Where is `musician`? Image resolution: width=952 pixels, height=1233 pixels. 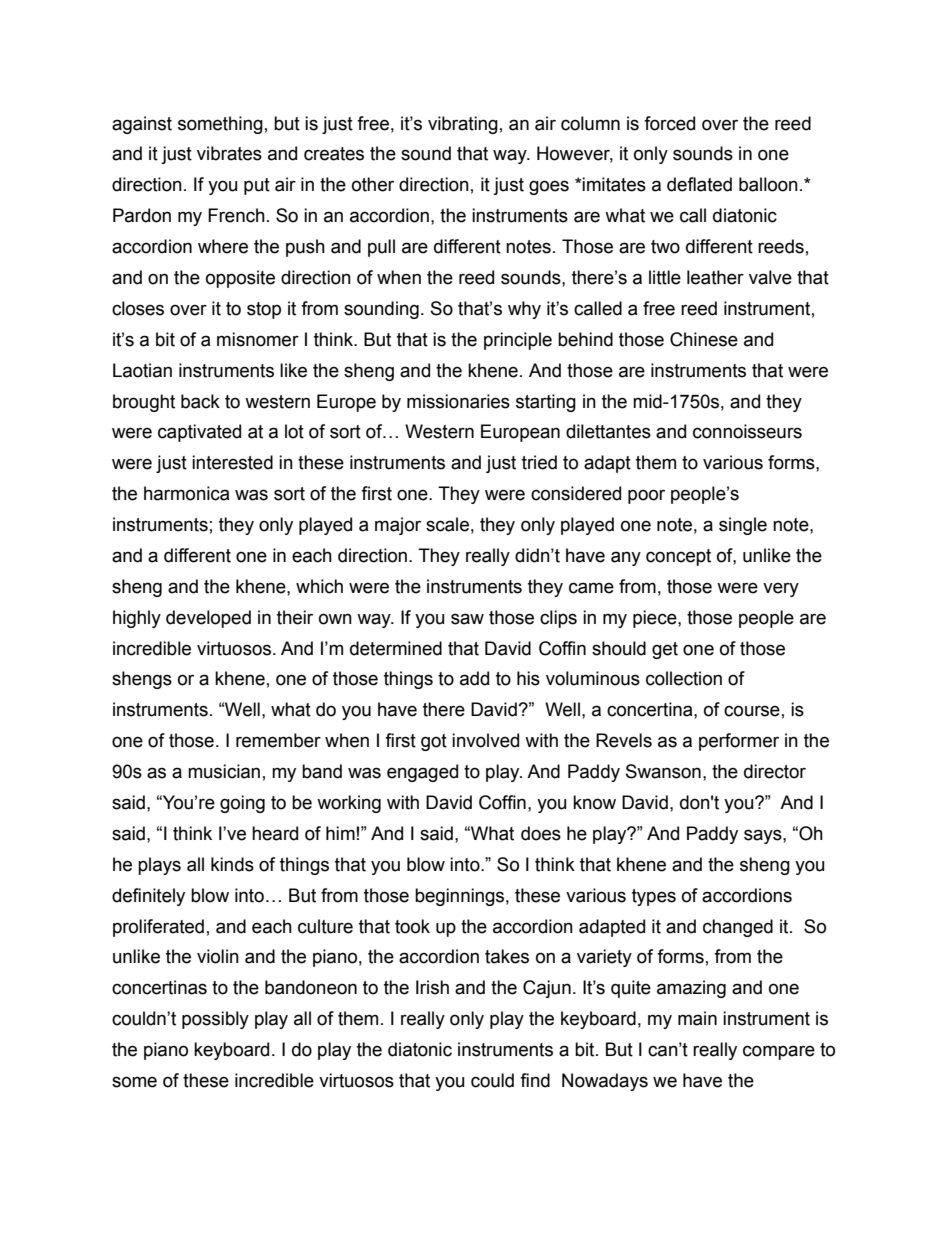 musician is located at coordinates (224, 771).
